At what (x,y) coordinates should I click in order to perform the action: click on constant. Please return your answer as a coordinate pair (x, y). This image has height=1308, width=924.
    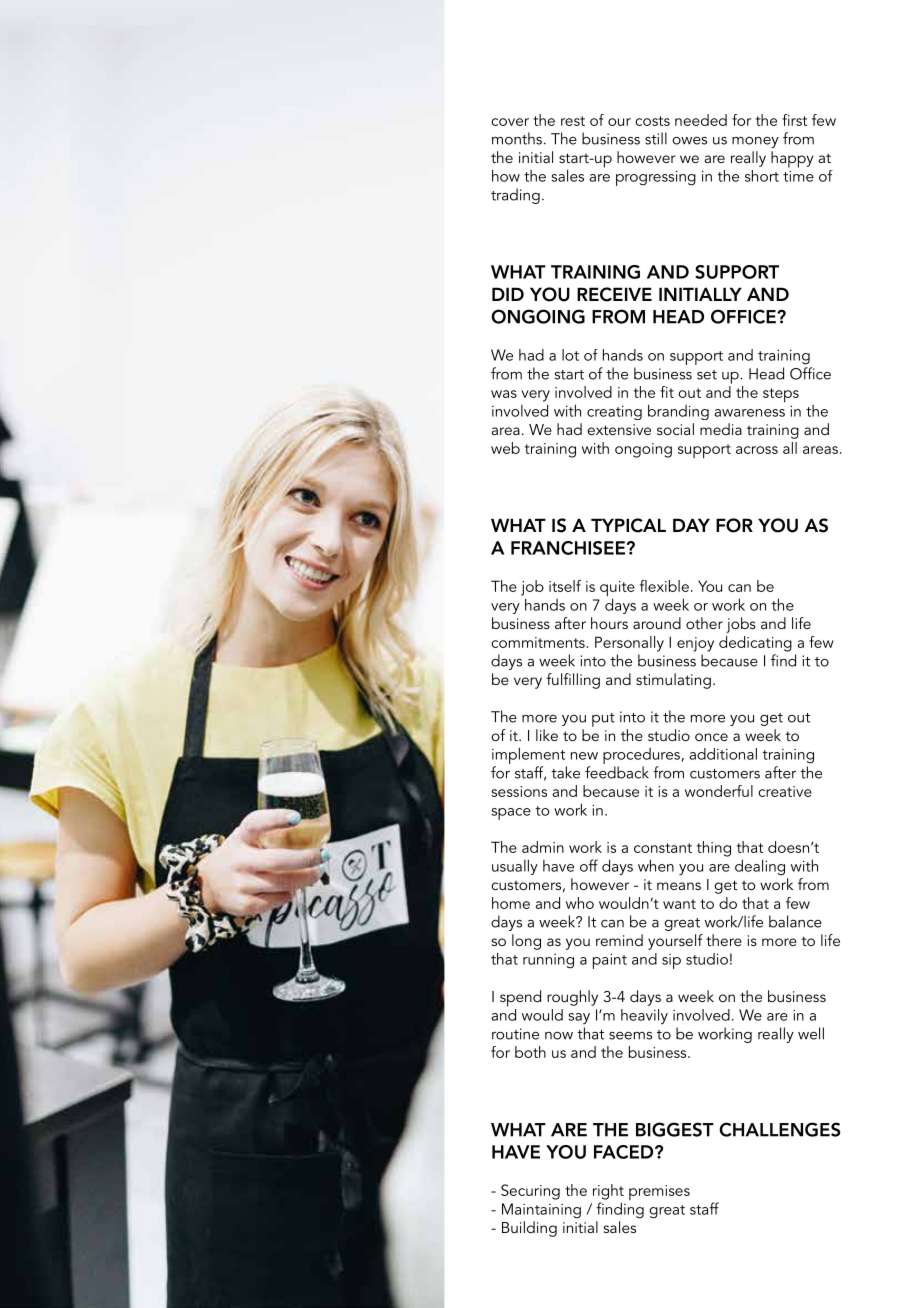
    Looking at the image, I should click on (663, 848).
